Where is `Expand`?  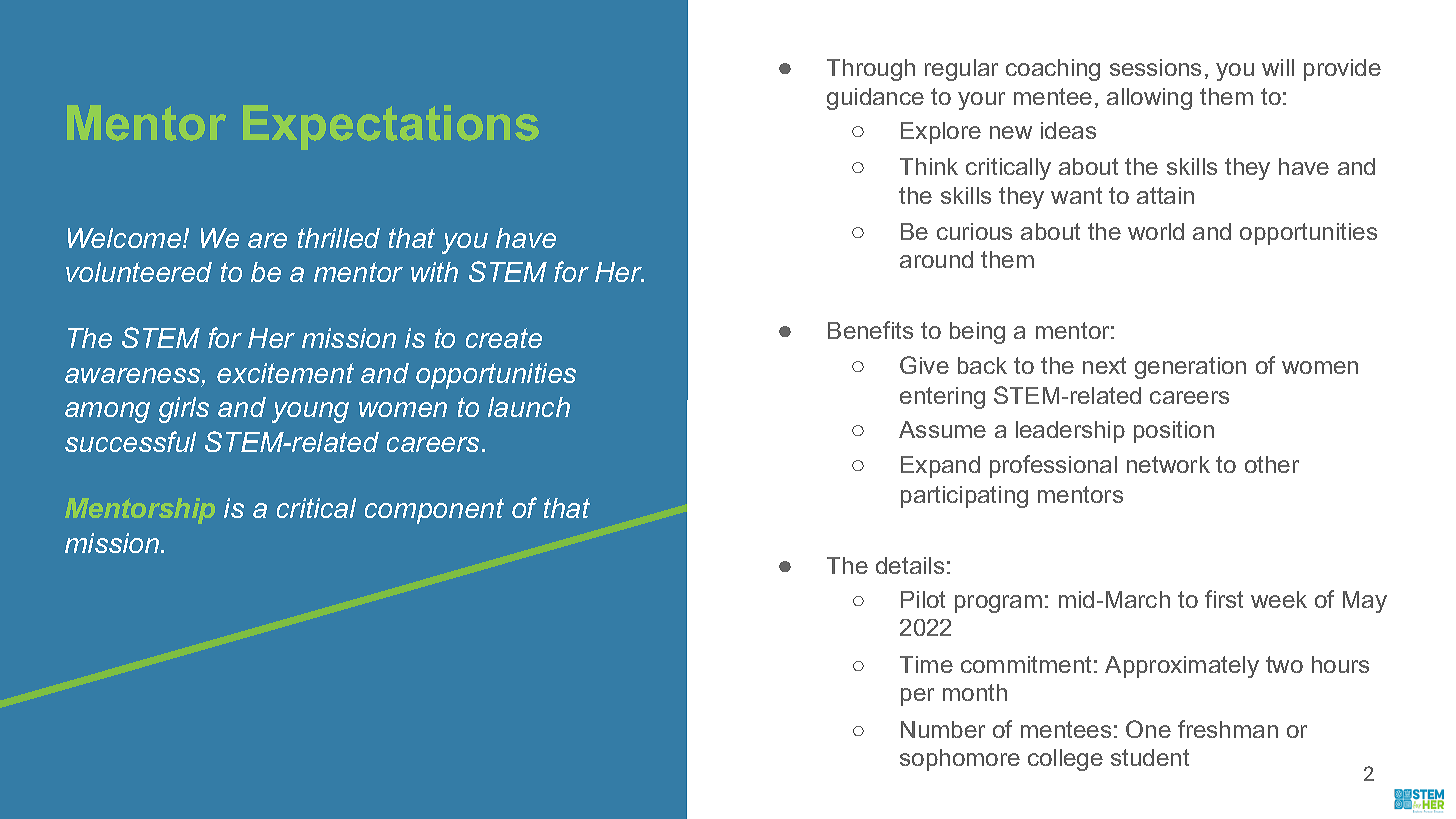
Expand is located at coordinates (940, 467).
